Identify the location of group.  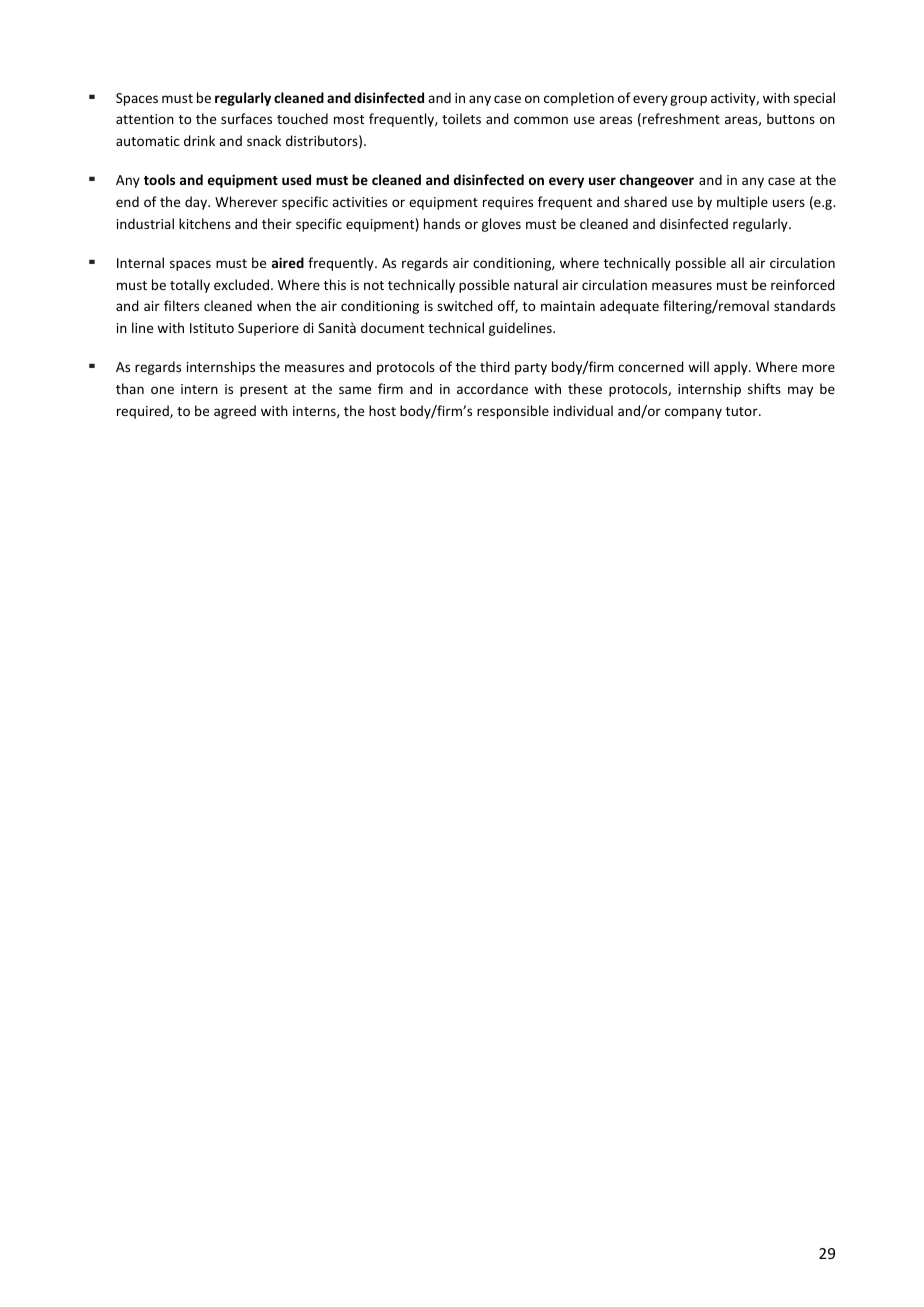
(688, 100).
